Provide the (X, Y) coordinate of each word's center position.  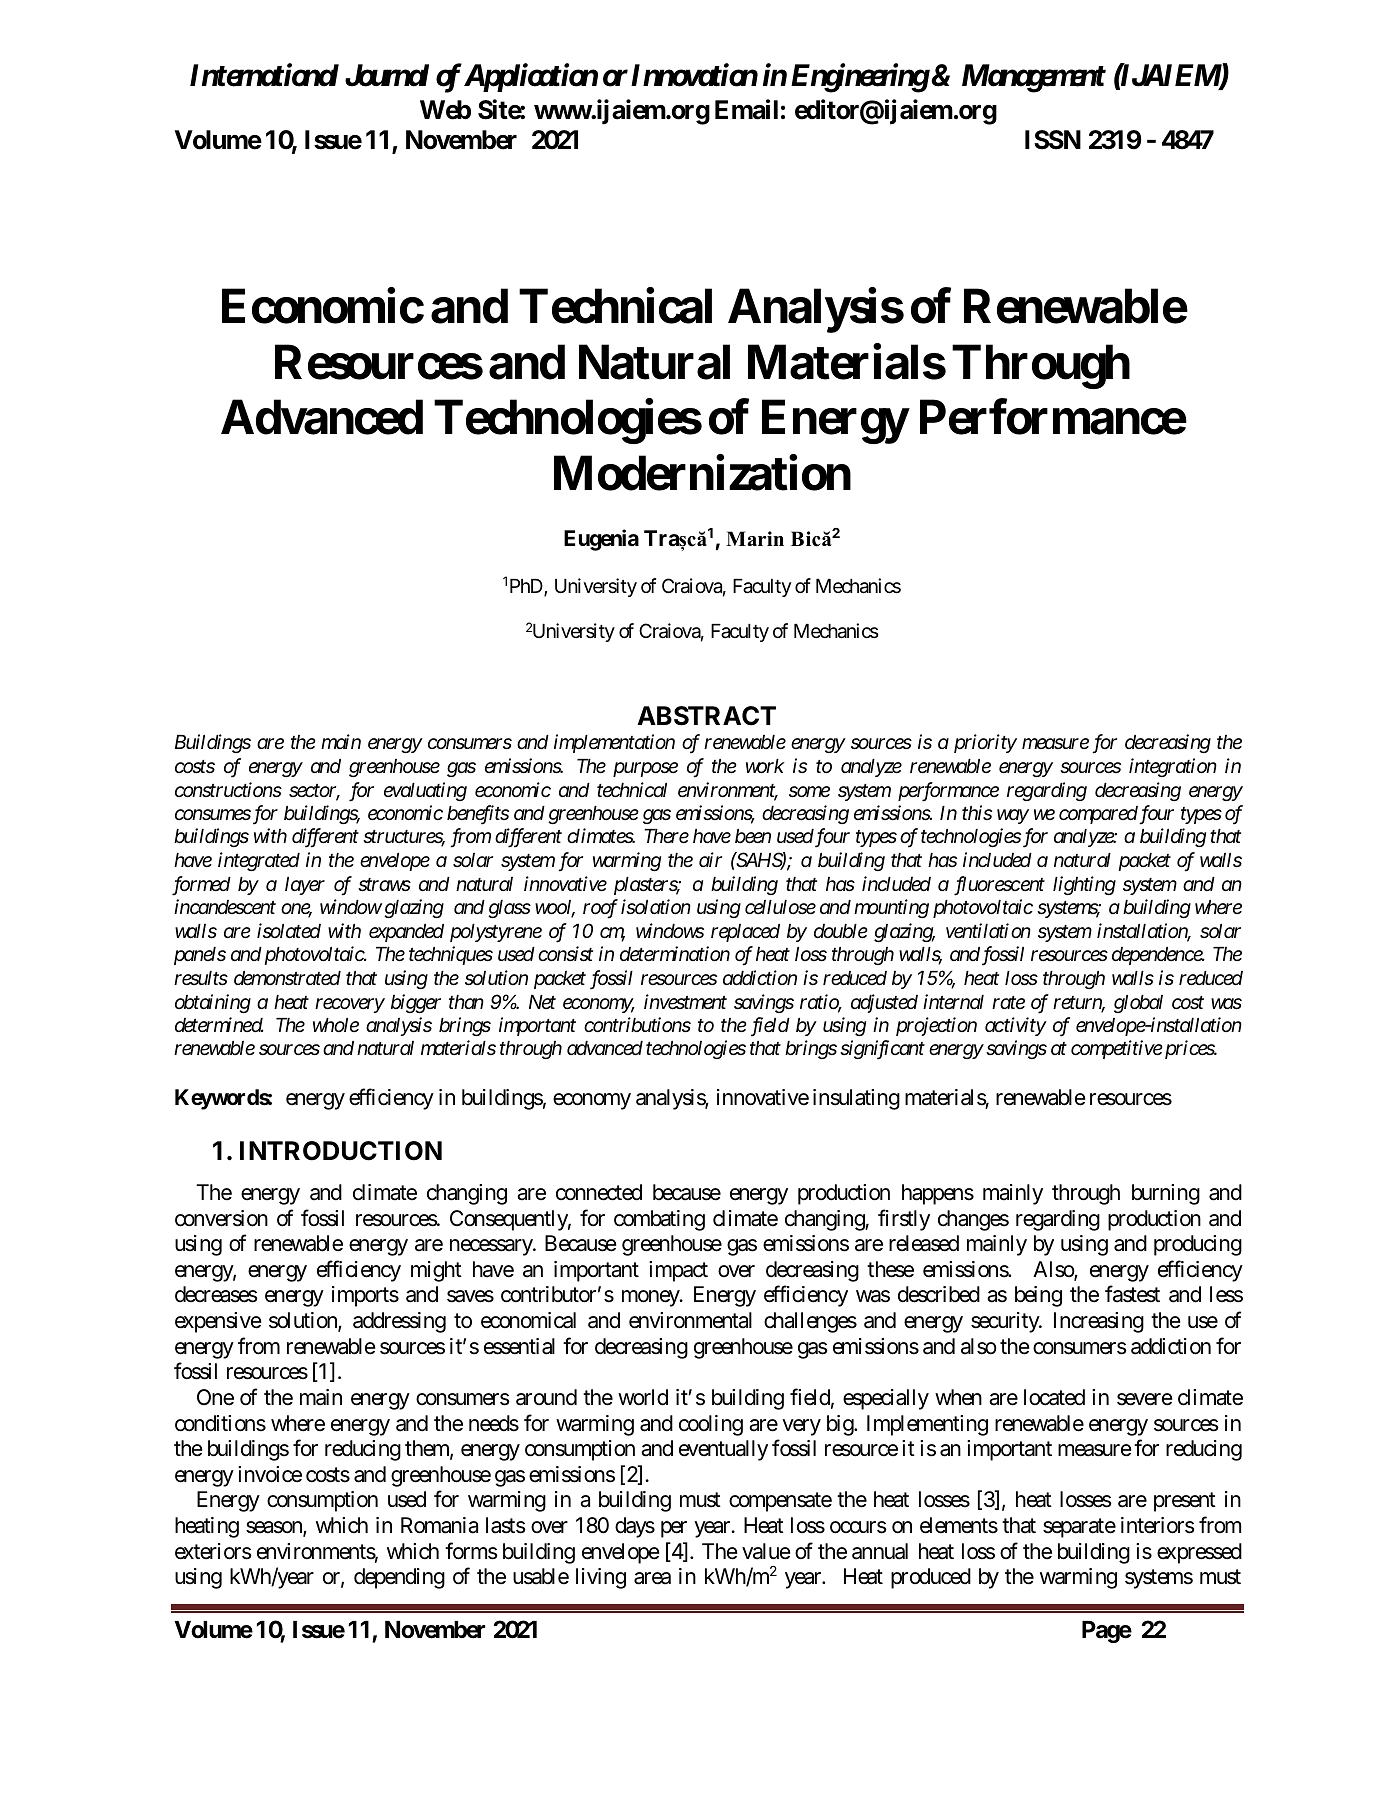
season (275, 1528)
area (652, 1578)
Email (746, 110)
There (666, 836)
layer (305, 886)
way (1013, 816)
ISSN (1053, 140)
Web (445, 110)
